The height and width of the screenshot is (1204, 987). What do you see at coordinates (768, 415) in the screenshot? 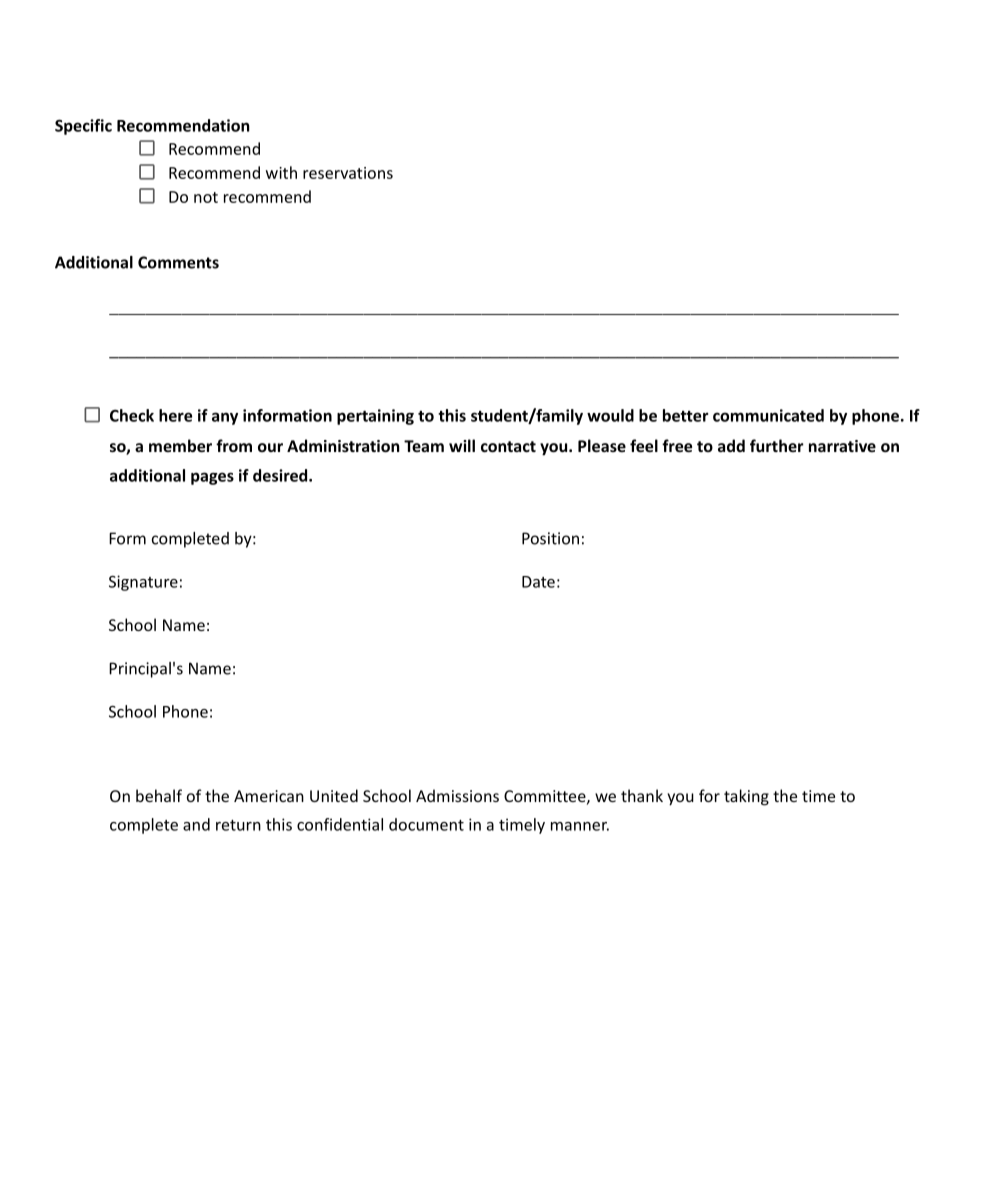
I see `communicated` at bounding box center [768, 415].
